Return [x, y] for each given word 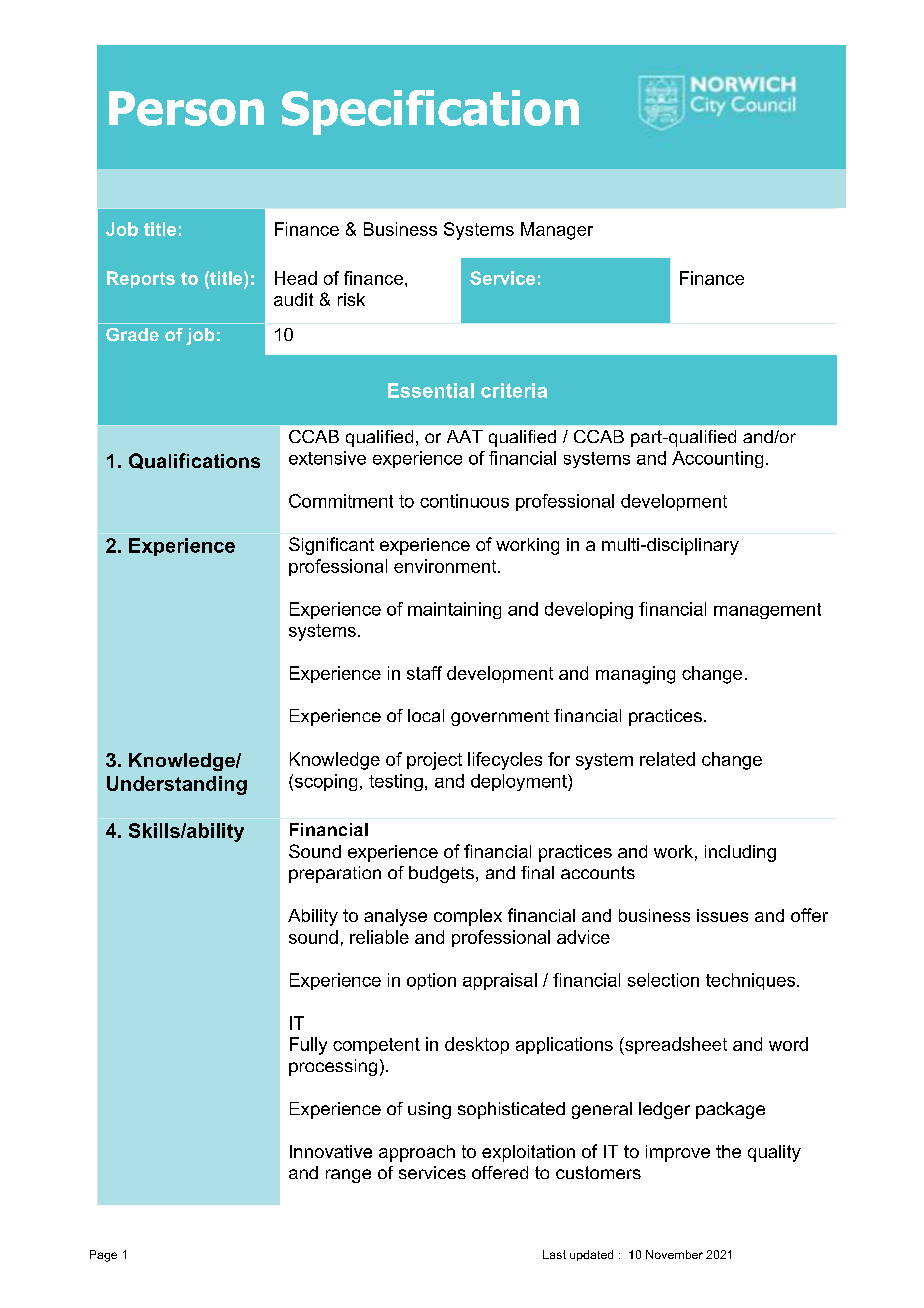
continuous [464, 501]
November [674, 1254]
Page [103, 1256]
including [740, 853]
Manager [557, 231]
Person [186, 108]
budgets [441, 874]
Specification [430, 112]
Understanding [177, 785]
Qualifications [194, 461]
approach [417, 1153]
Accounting [717, 459]
